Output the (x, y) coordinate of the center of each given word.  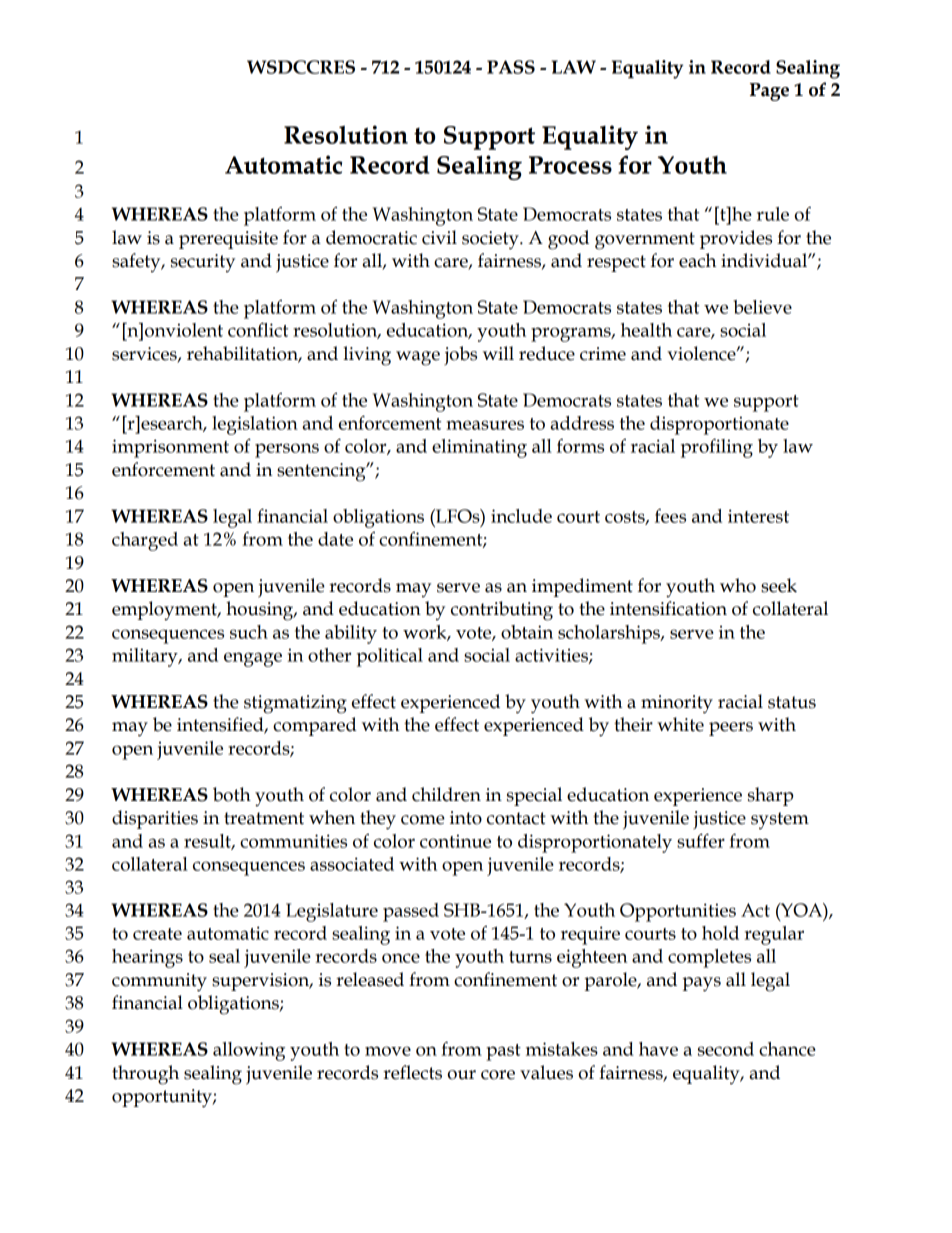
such (249, 632)
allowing (249, 1051)
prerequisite (228, 240)
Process (570, 165)
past (503, 1052)
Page (769, 92)
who (738, 585)
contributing (502, 611)
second (726, 1049)
